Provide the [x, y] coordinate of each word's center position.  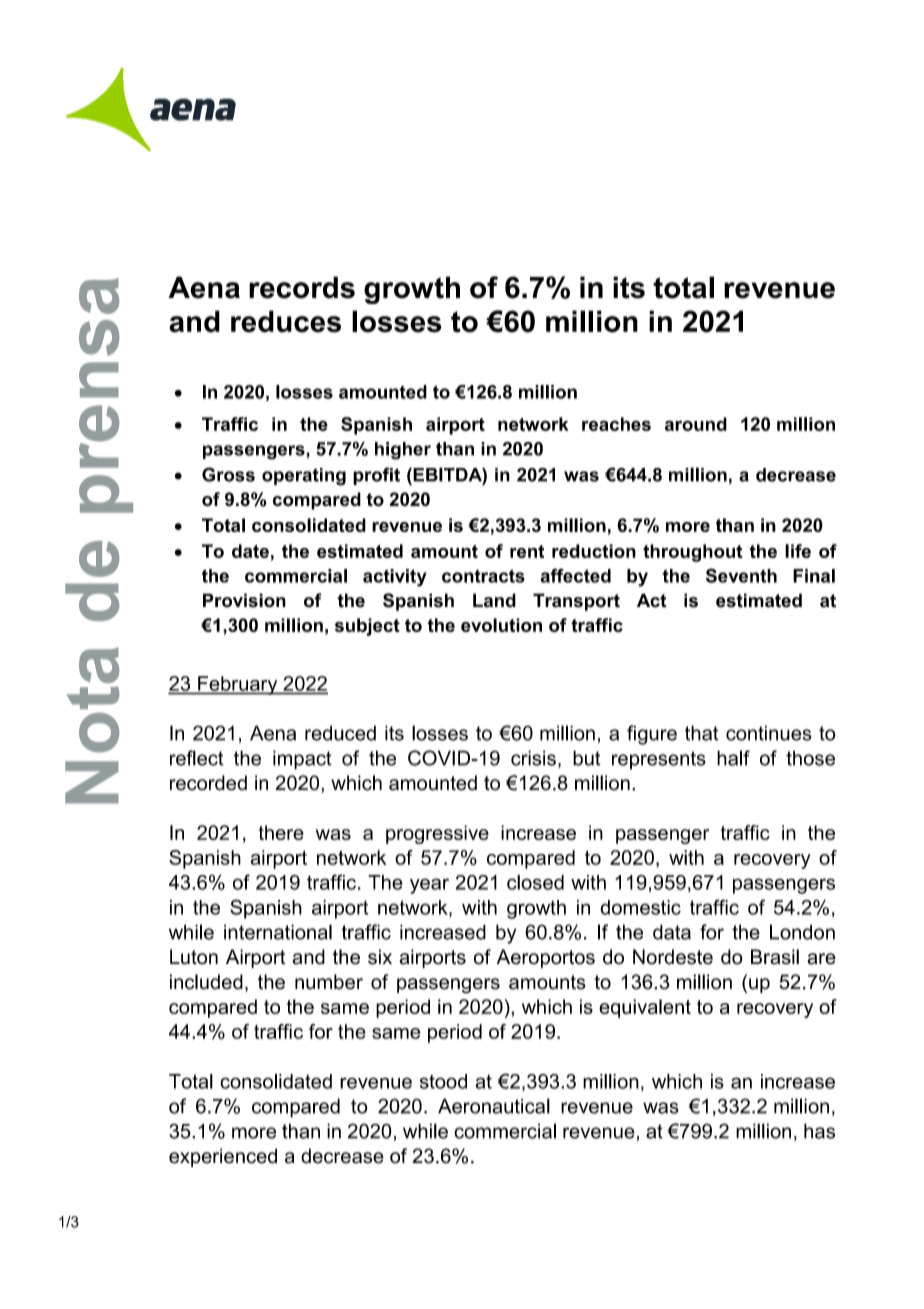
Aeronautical [494, 1106]
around [696, 424]
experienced [223, 1157]
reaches [616, 424]
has [819, 1131]
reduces [286, 321]
